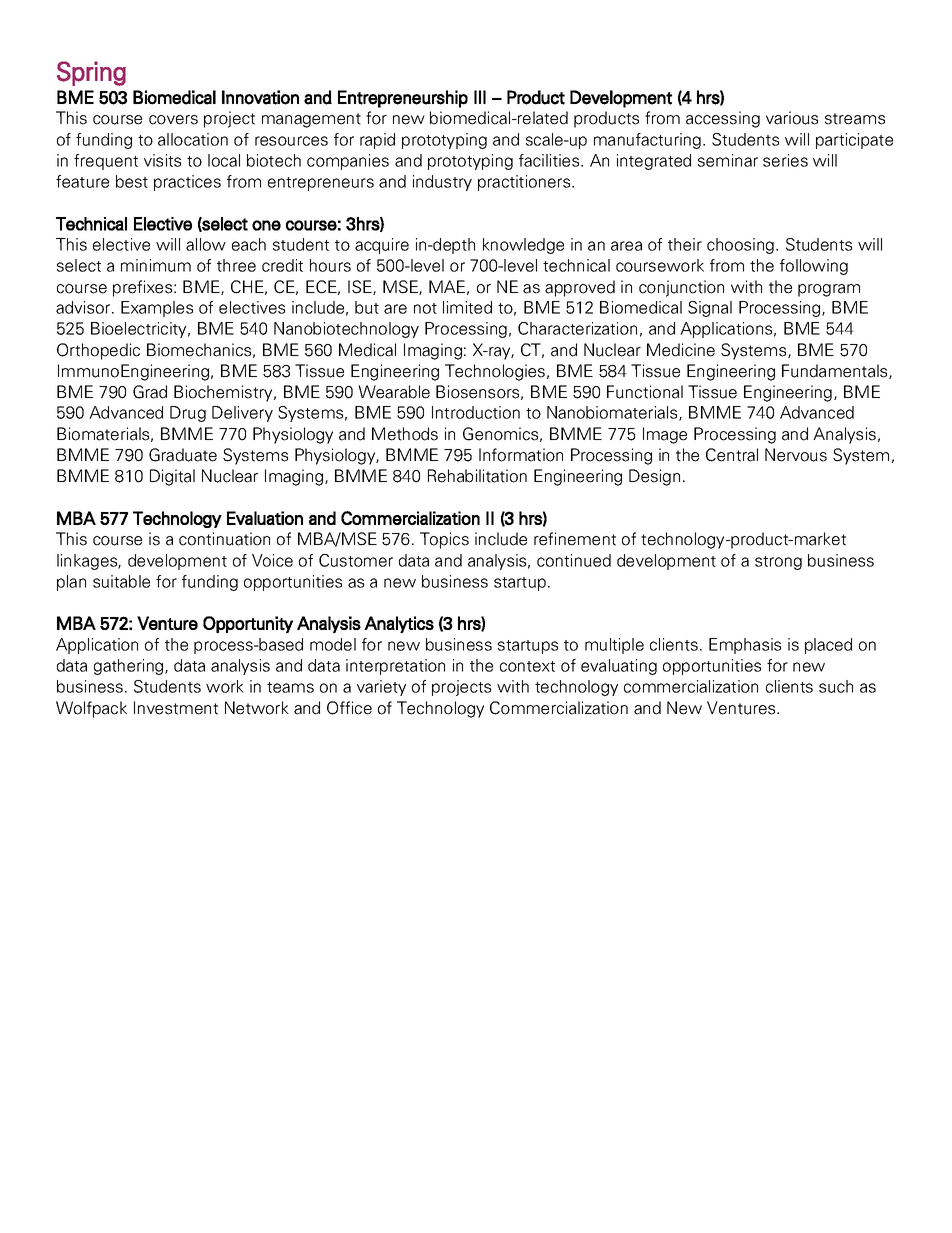  Describe the element at coordinates (176, 708) in the screenshot. I see `Investment` at that location.
